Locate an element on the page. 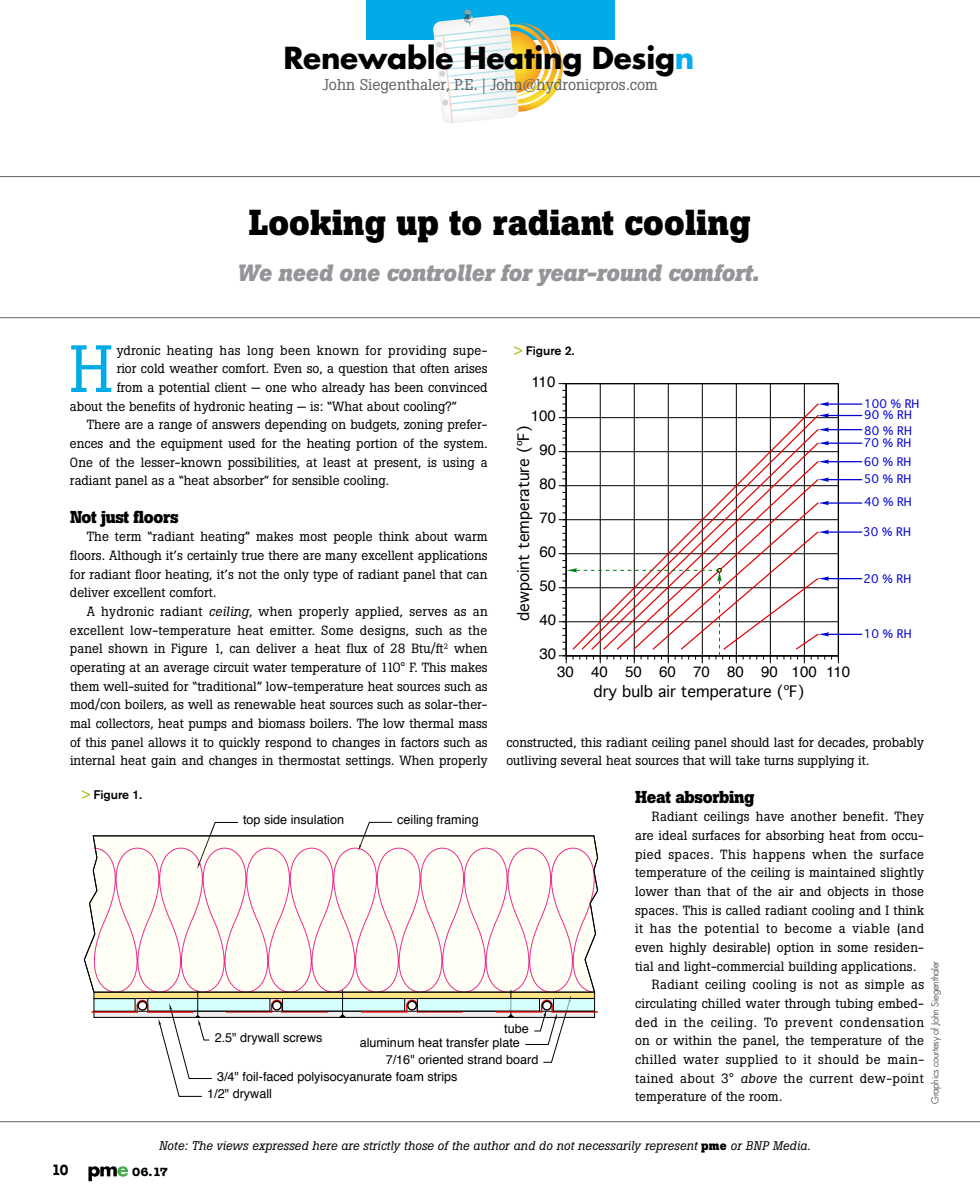  author is located at coordinates (491, 1145).
